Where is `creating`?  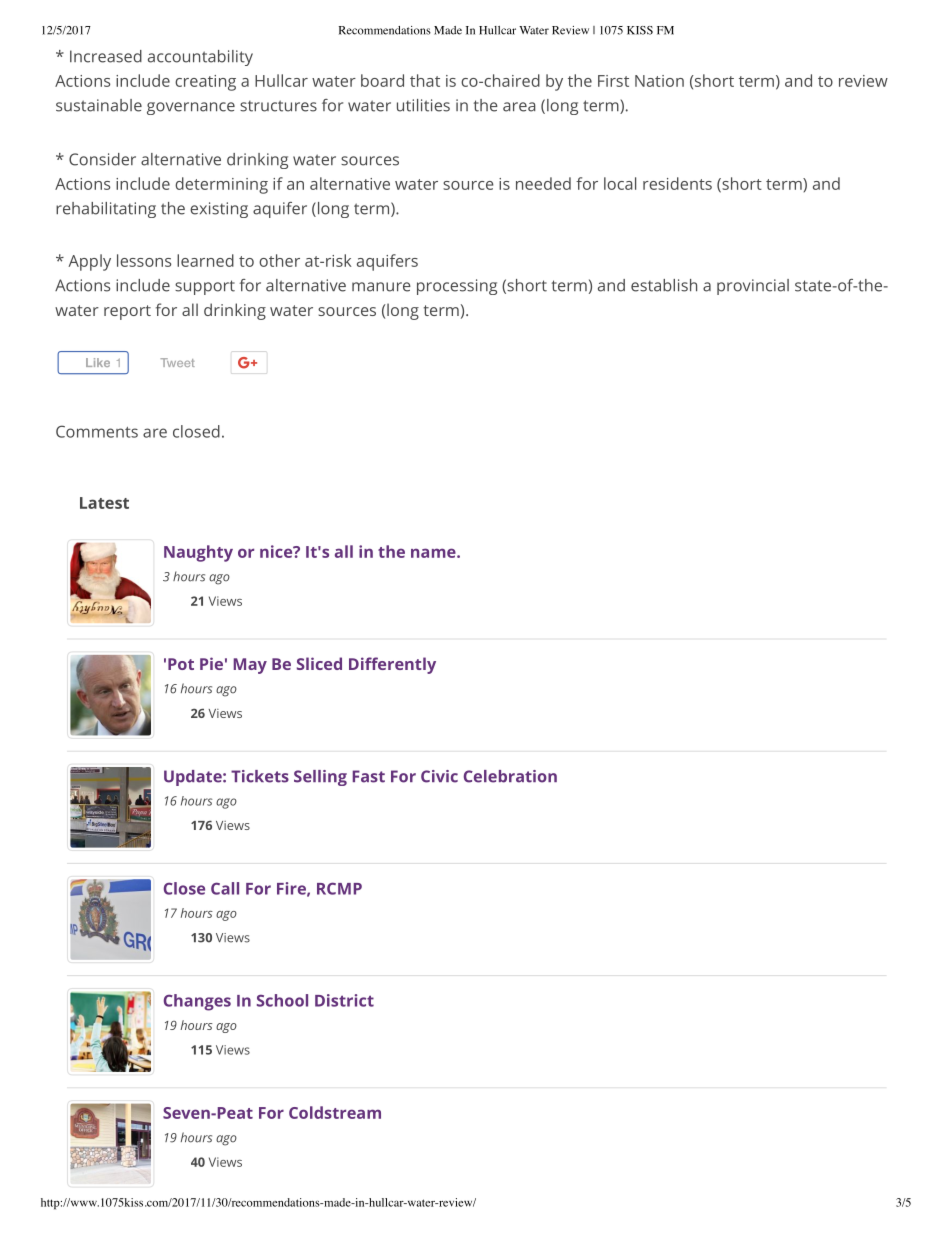
creating is located at coordinates (205, 83).
